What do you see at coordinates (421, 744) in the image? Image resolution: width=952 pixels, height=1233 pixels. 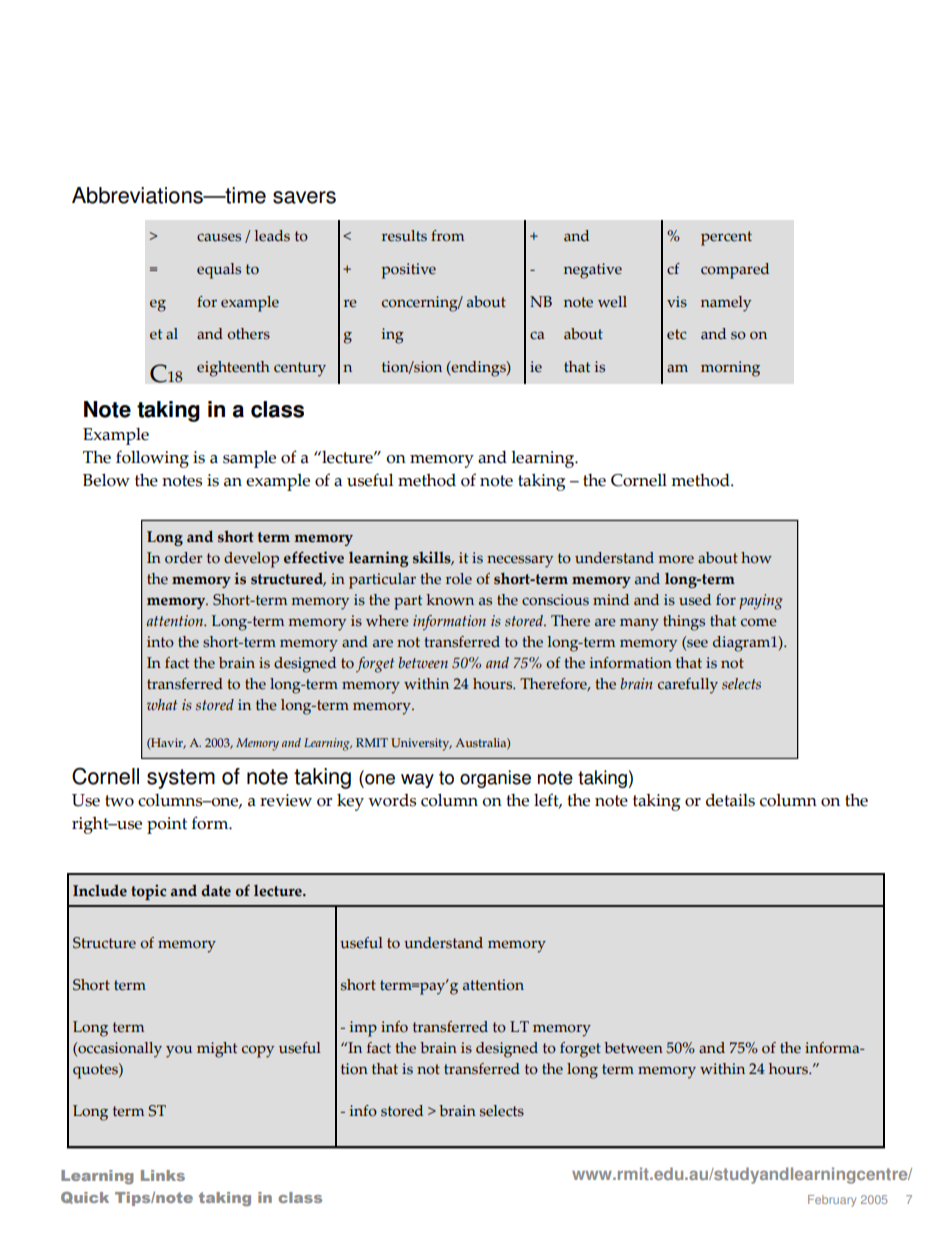 I see `University` at bounding box center [421, 744].
